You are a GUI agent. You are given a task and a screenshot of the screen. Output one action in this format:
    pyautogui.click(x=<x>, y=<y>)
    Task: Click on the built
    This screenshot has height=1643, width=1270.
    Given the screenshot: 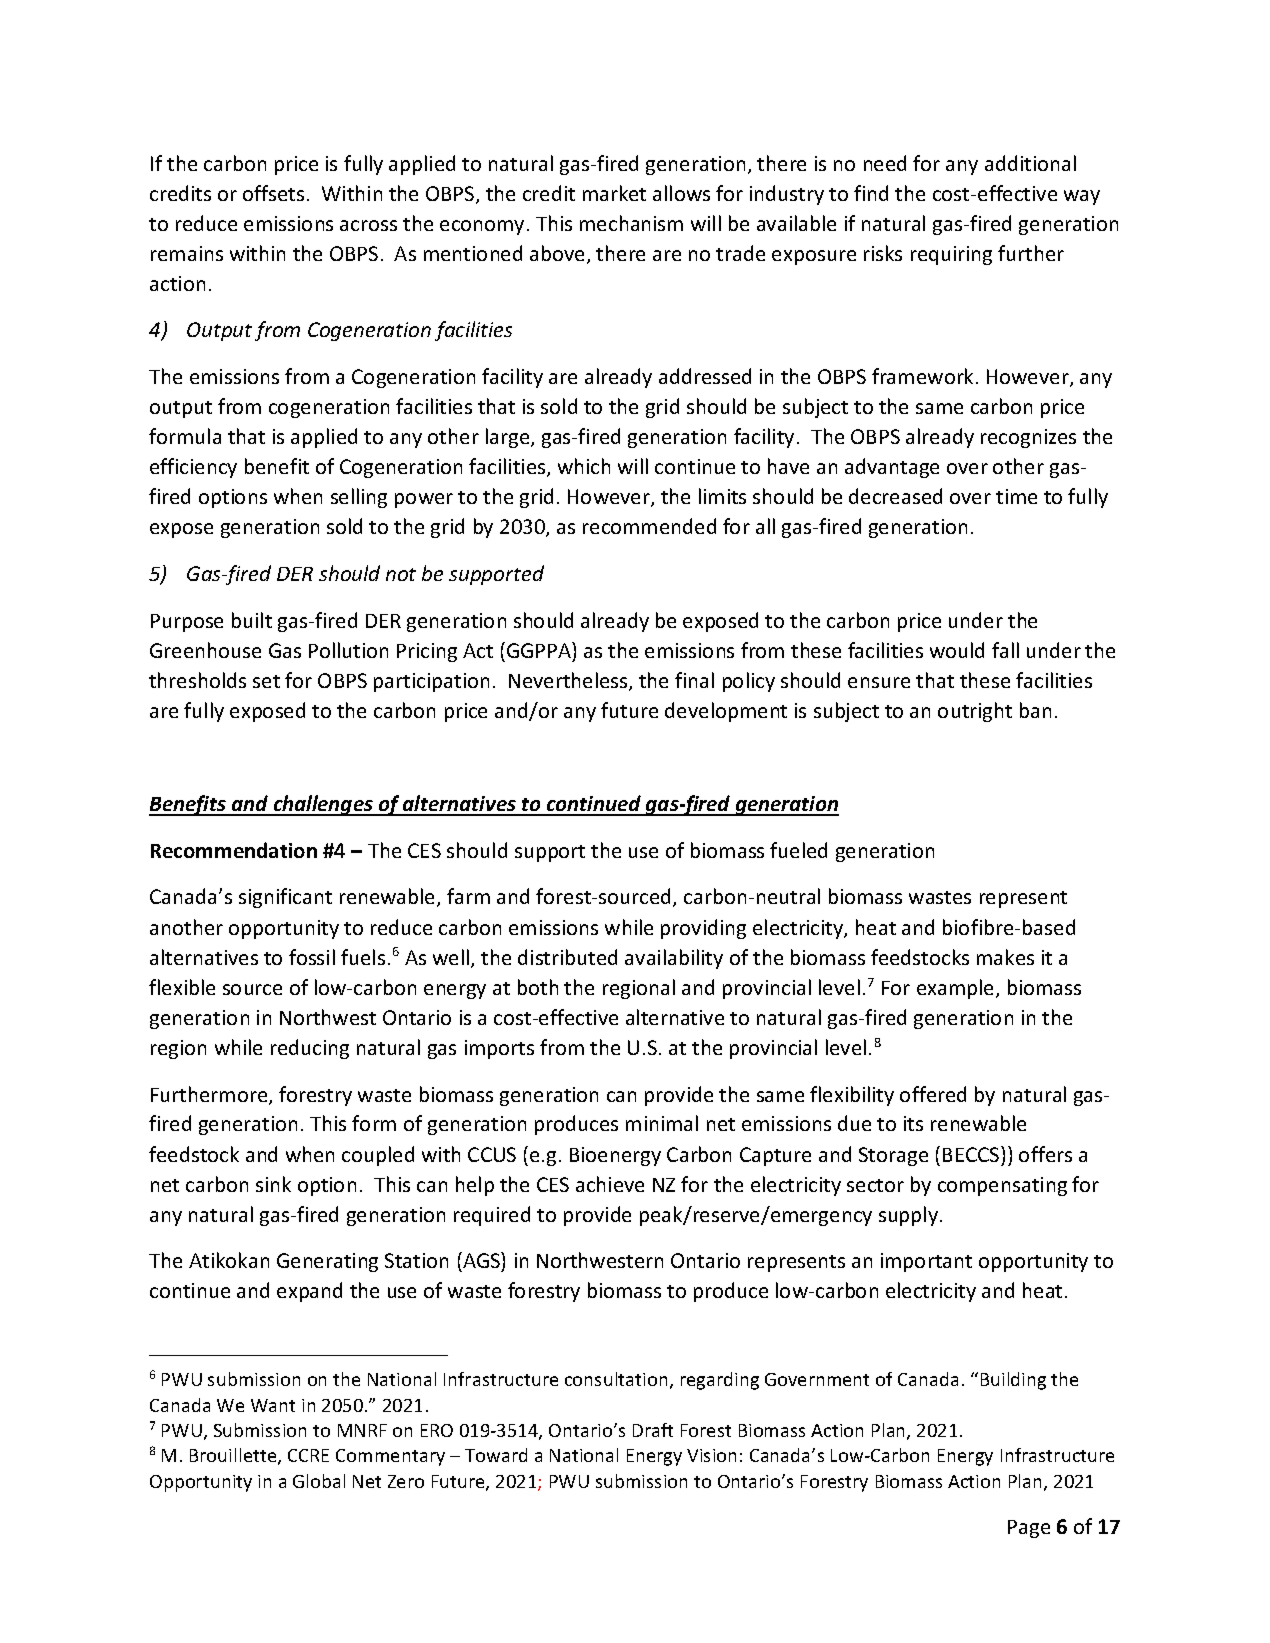 What is the action you would take?
    pyautogui.click(x=252, y=620)
